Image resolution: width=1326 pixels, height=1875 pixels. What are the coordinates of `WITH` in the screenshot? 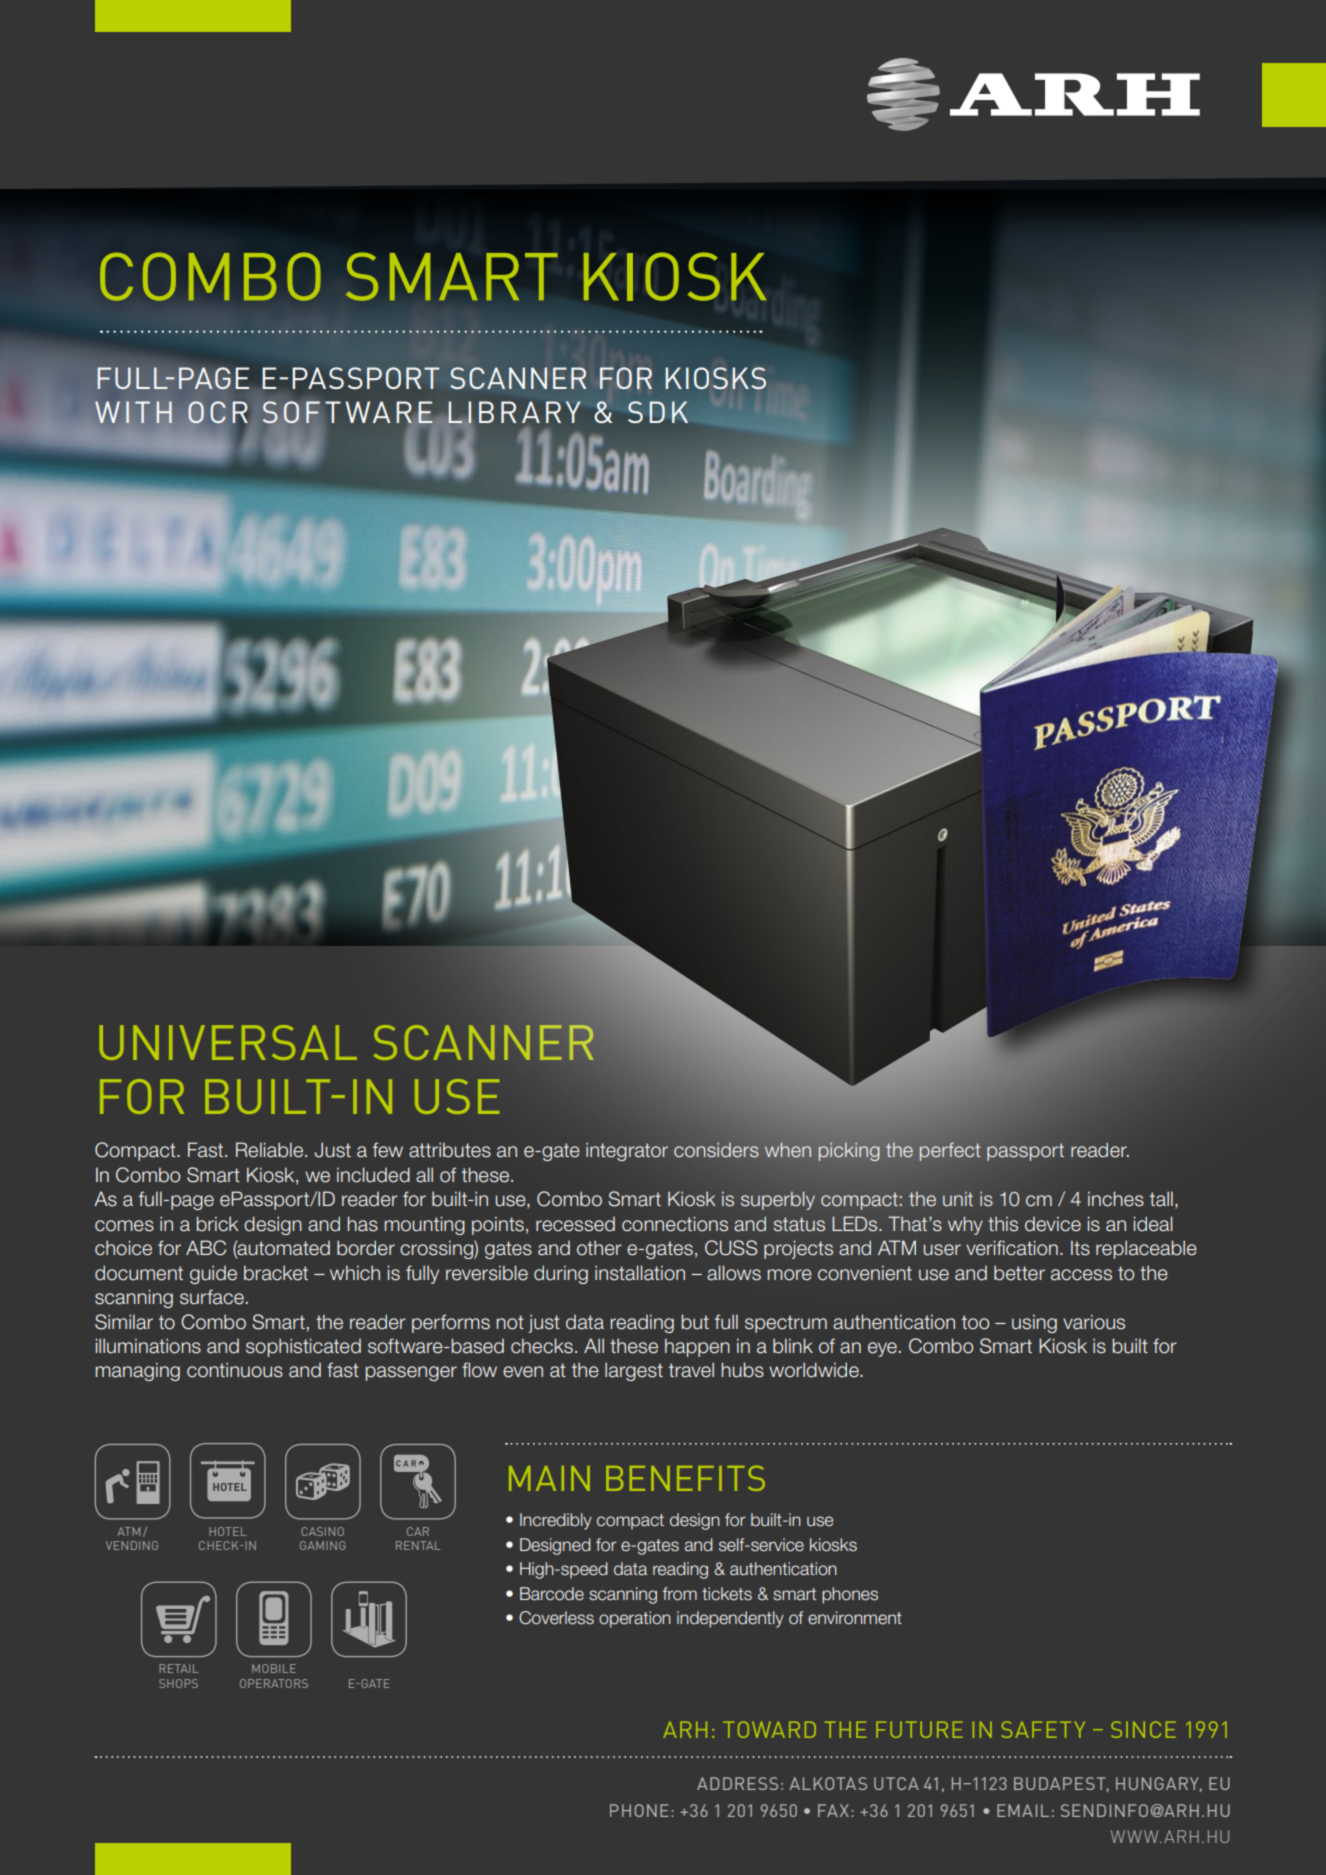 It's located at (133, 412).
